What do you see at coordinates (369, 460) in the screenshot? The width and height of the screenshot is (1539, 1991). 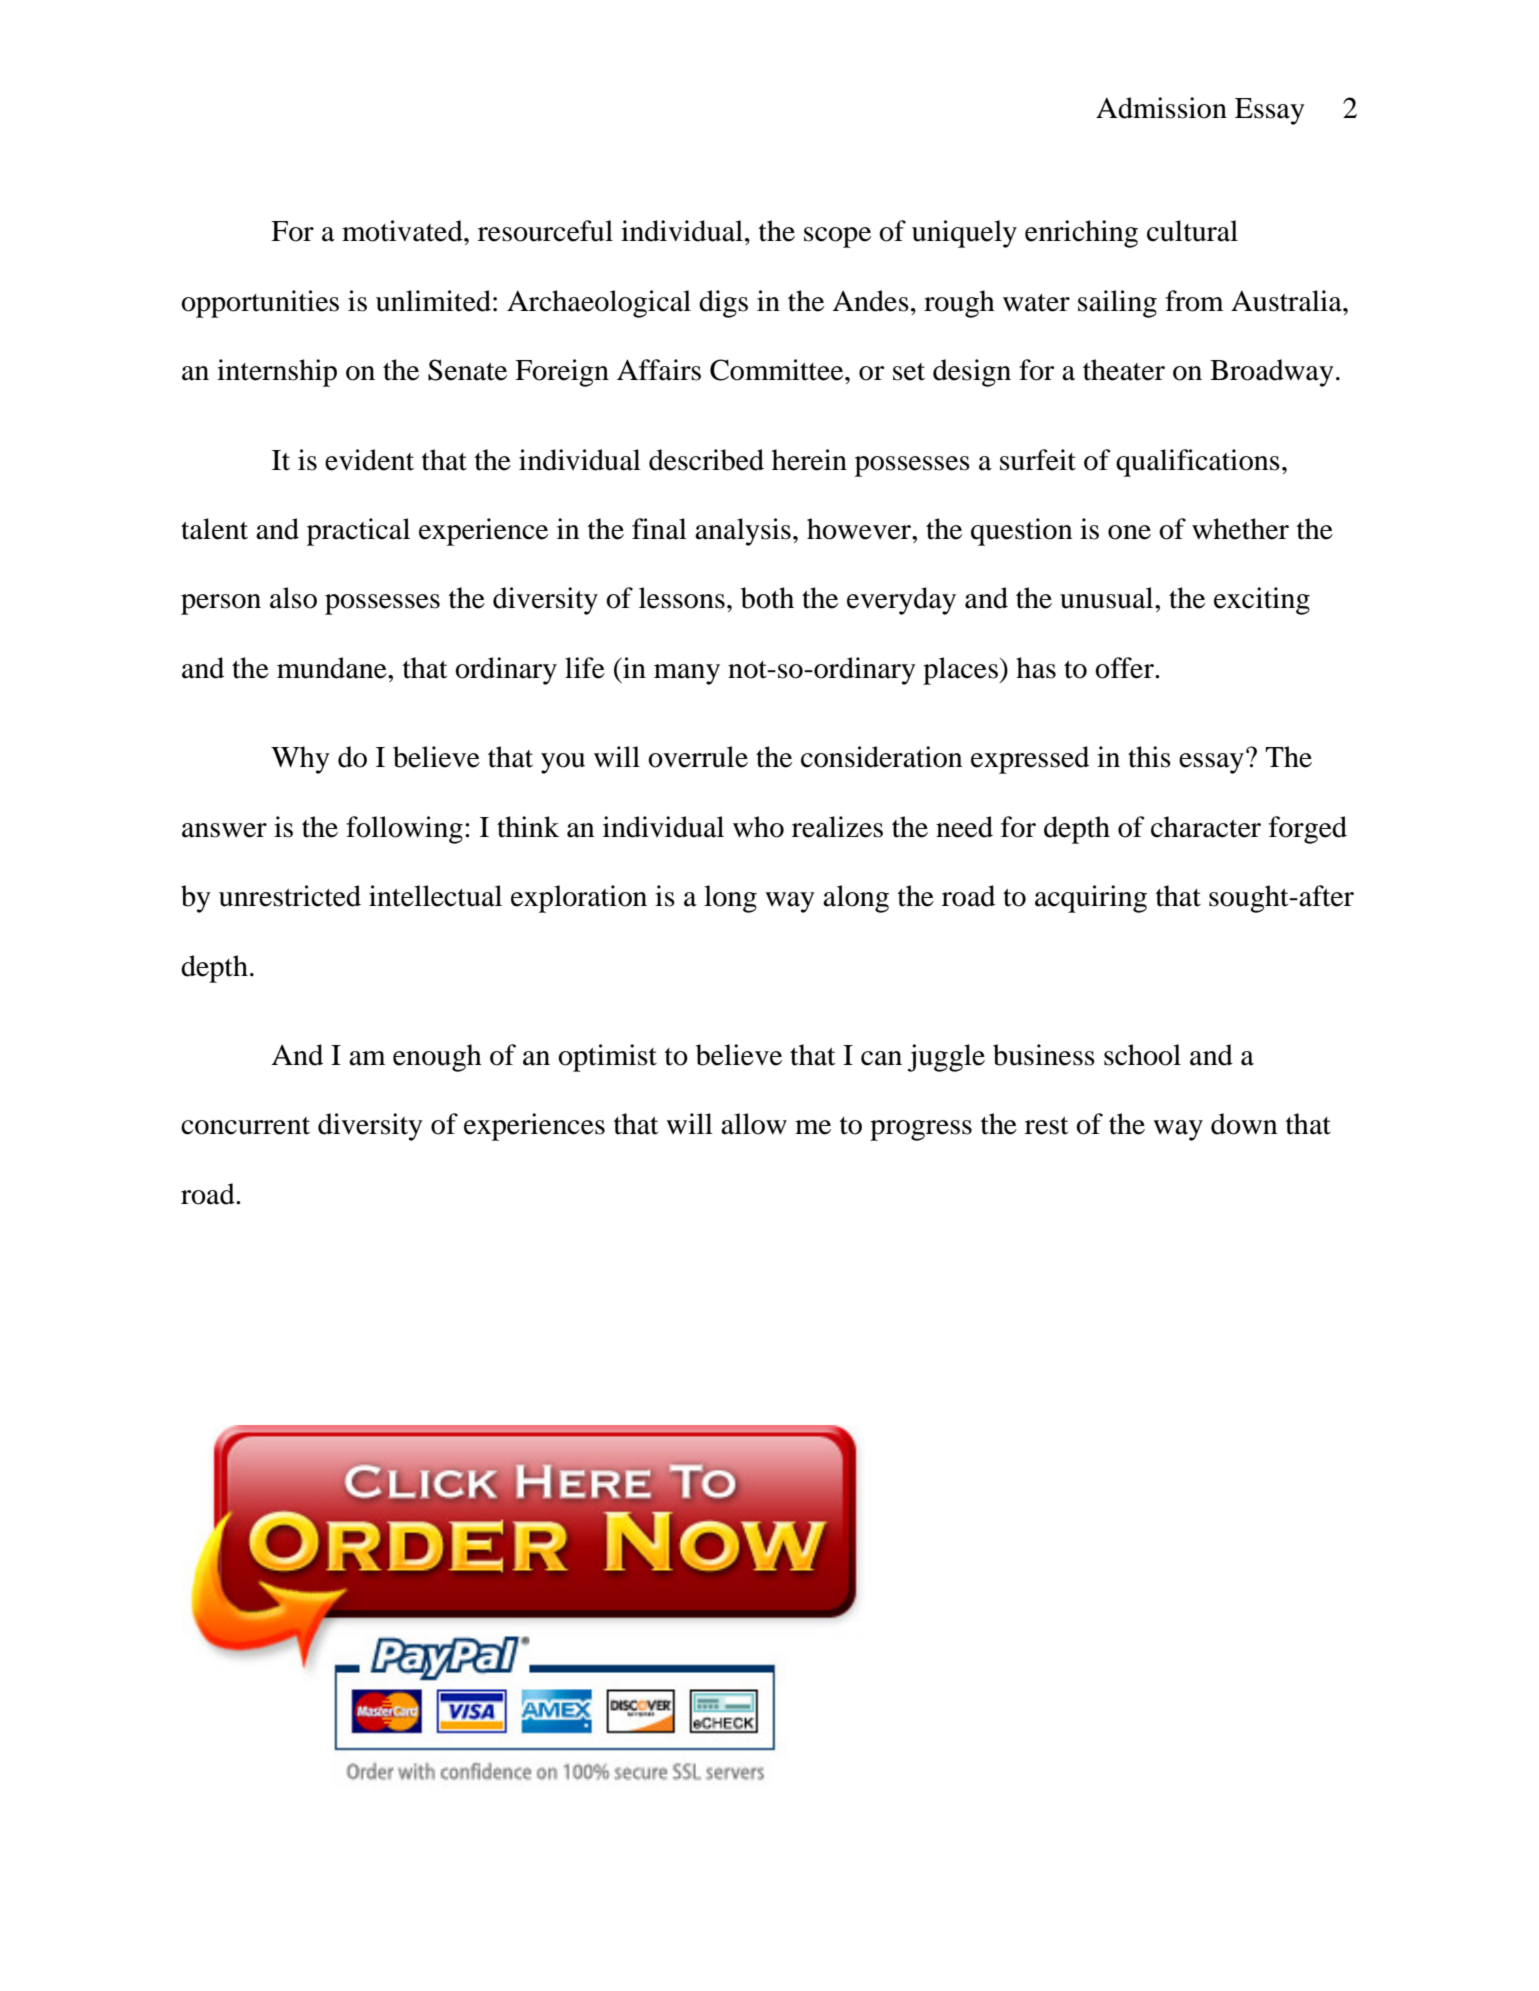 I see `evident` at bounding box center [369, 460].
